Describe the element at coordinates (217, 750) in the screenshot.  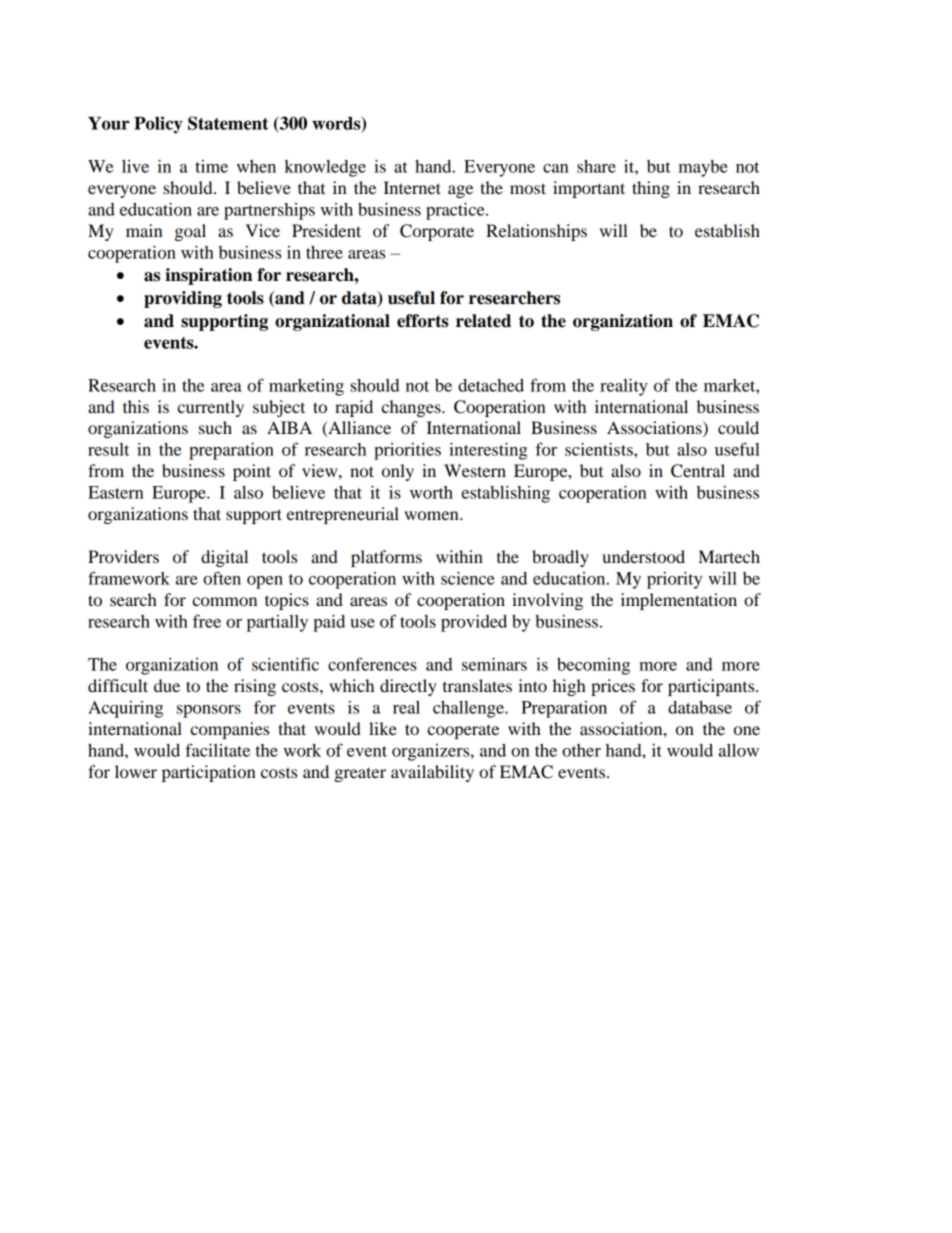
I see `facilitate` at that location.
